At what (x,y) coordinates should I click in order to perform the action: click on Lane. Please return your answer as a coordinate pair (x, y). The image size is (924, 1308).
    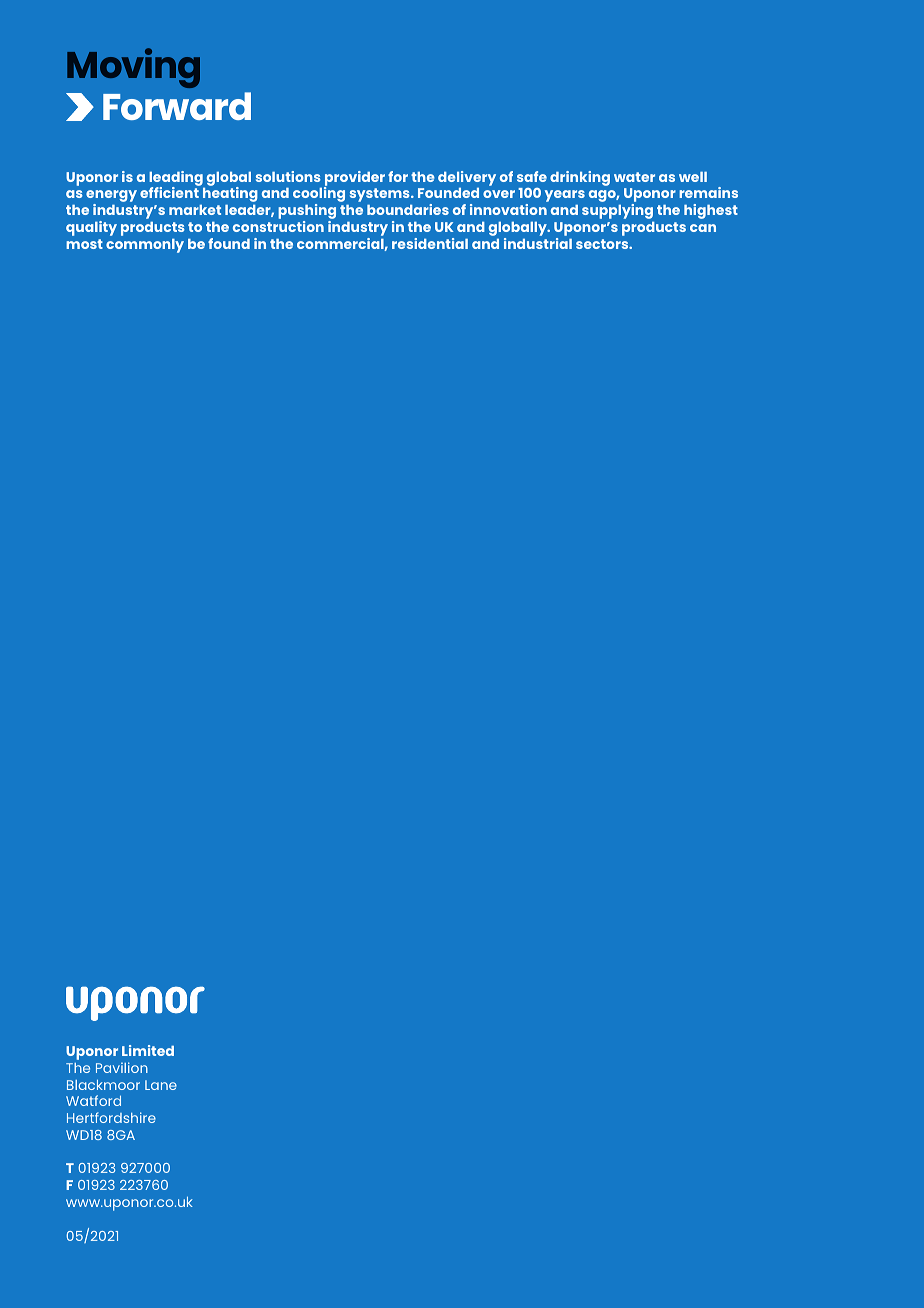
    Looking at the image, I should click on (161, 1085).
